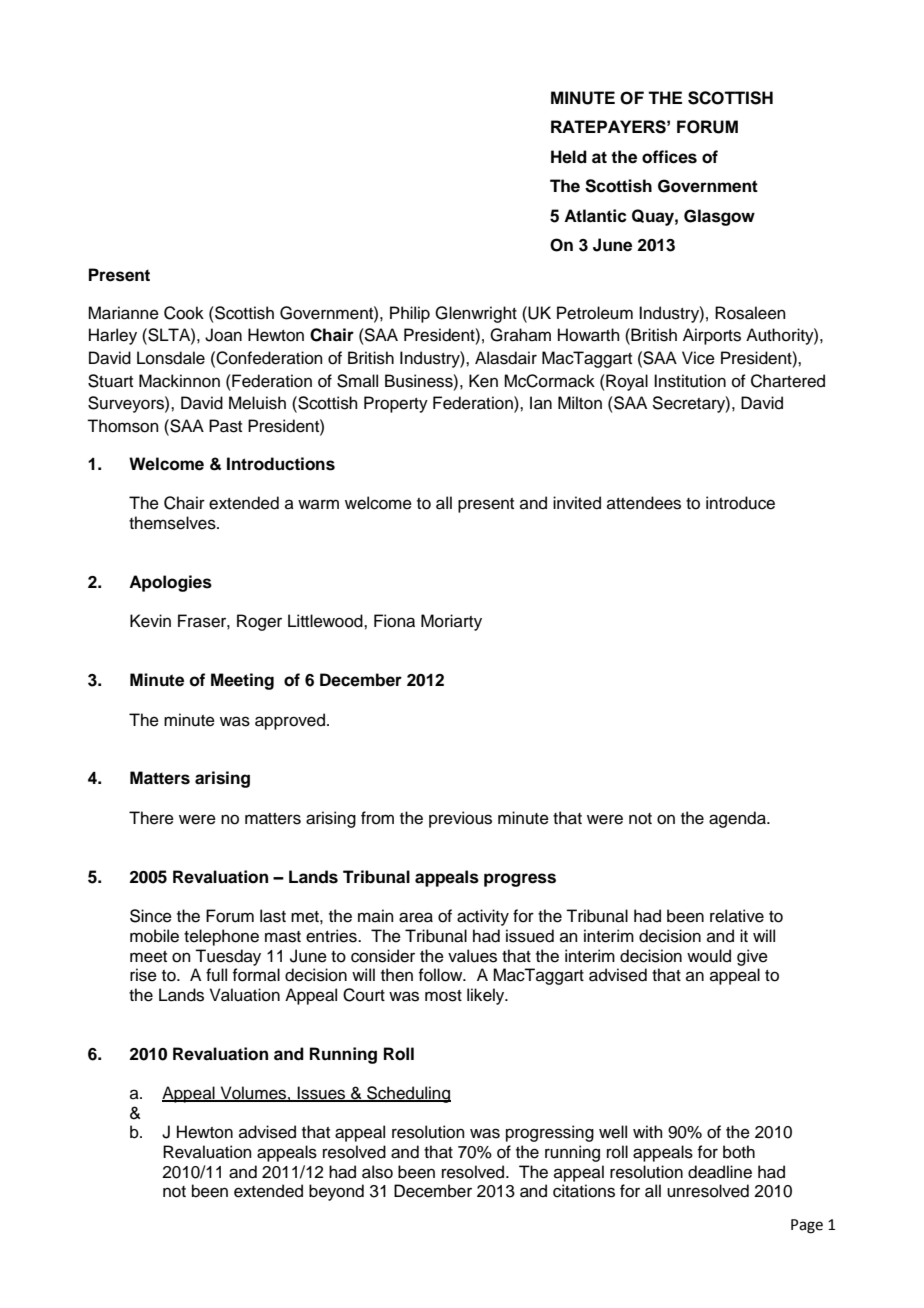 The width and height of the image is (924, 1308). What do you see at coordinates (225, 426) in the image?
I see `Past` at bounding box center [225, 426].
